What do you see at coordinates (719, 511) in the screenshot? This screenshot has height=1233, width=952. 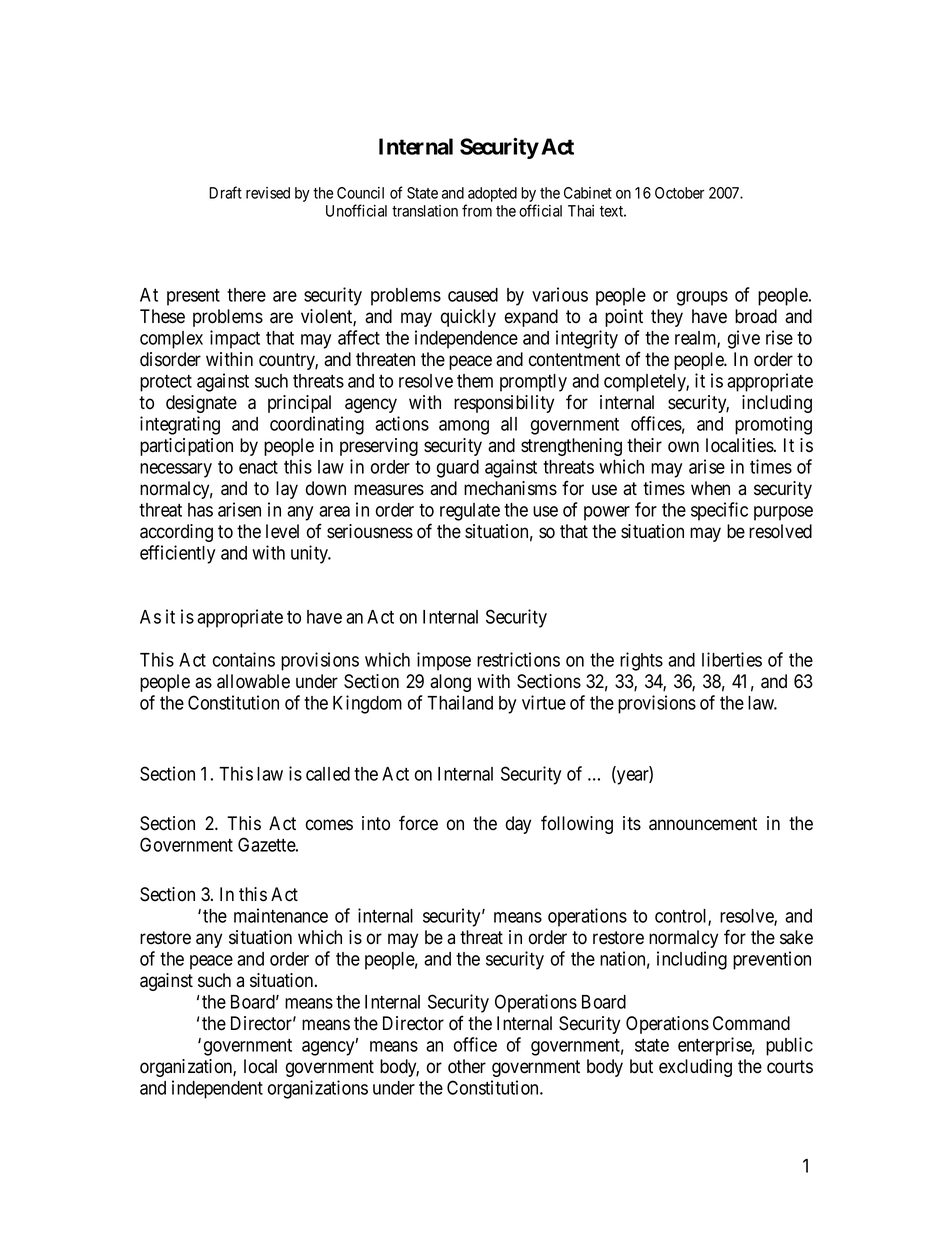 I see `specific` at bounding box center [719, 511].
